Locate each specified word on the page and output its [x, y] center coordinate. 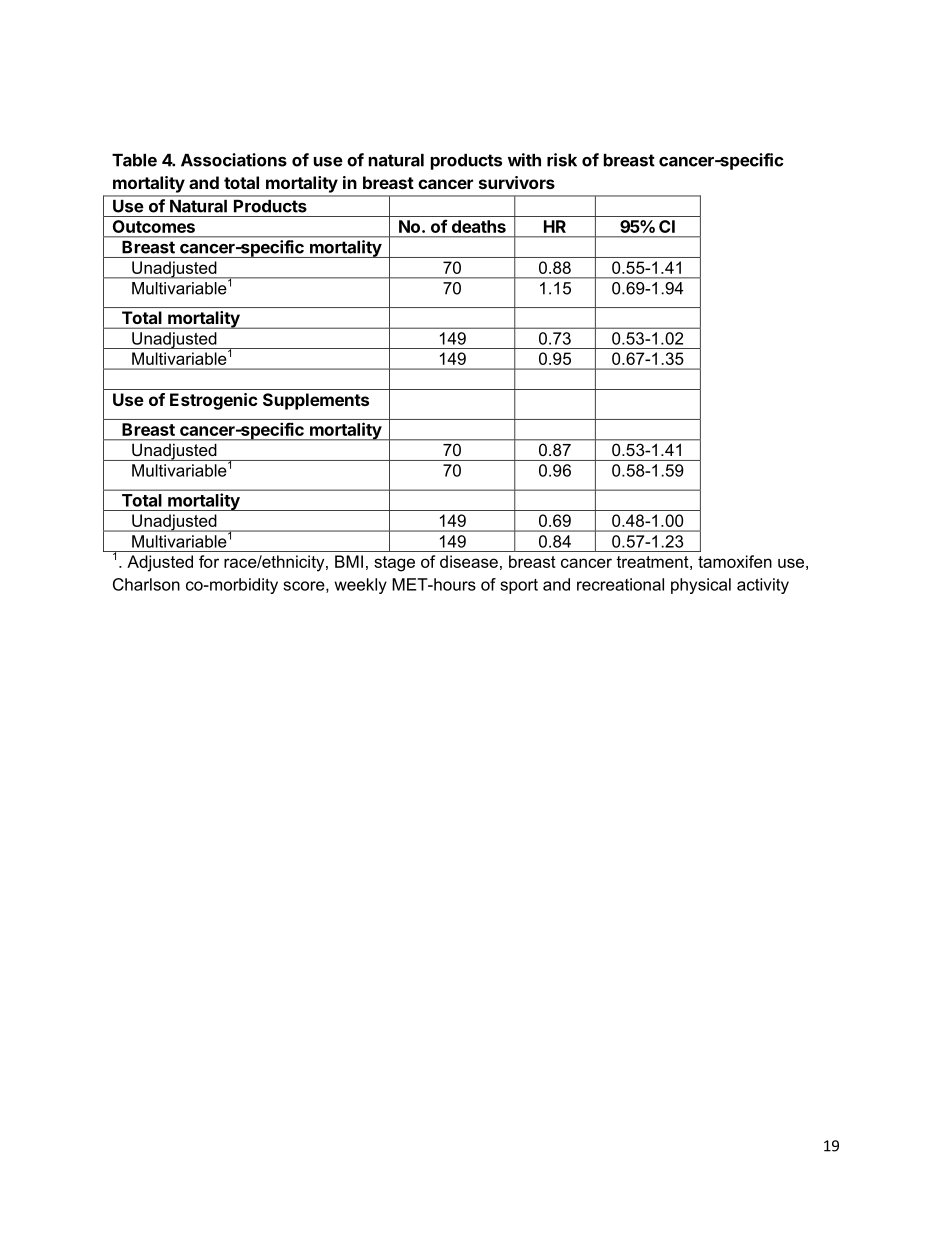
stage [394, 564]
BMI [349, 561]
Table [134, 160]
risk [562, 160]
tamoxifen [735, 561]
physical [701, 586]
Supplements [316, 401]
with [524, 160]
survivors [517, 182]
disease [469, 561]
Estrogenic [214, 401]
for [209, 561]
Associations [234, 160]
